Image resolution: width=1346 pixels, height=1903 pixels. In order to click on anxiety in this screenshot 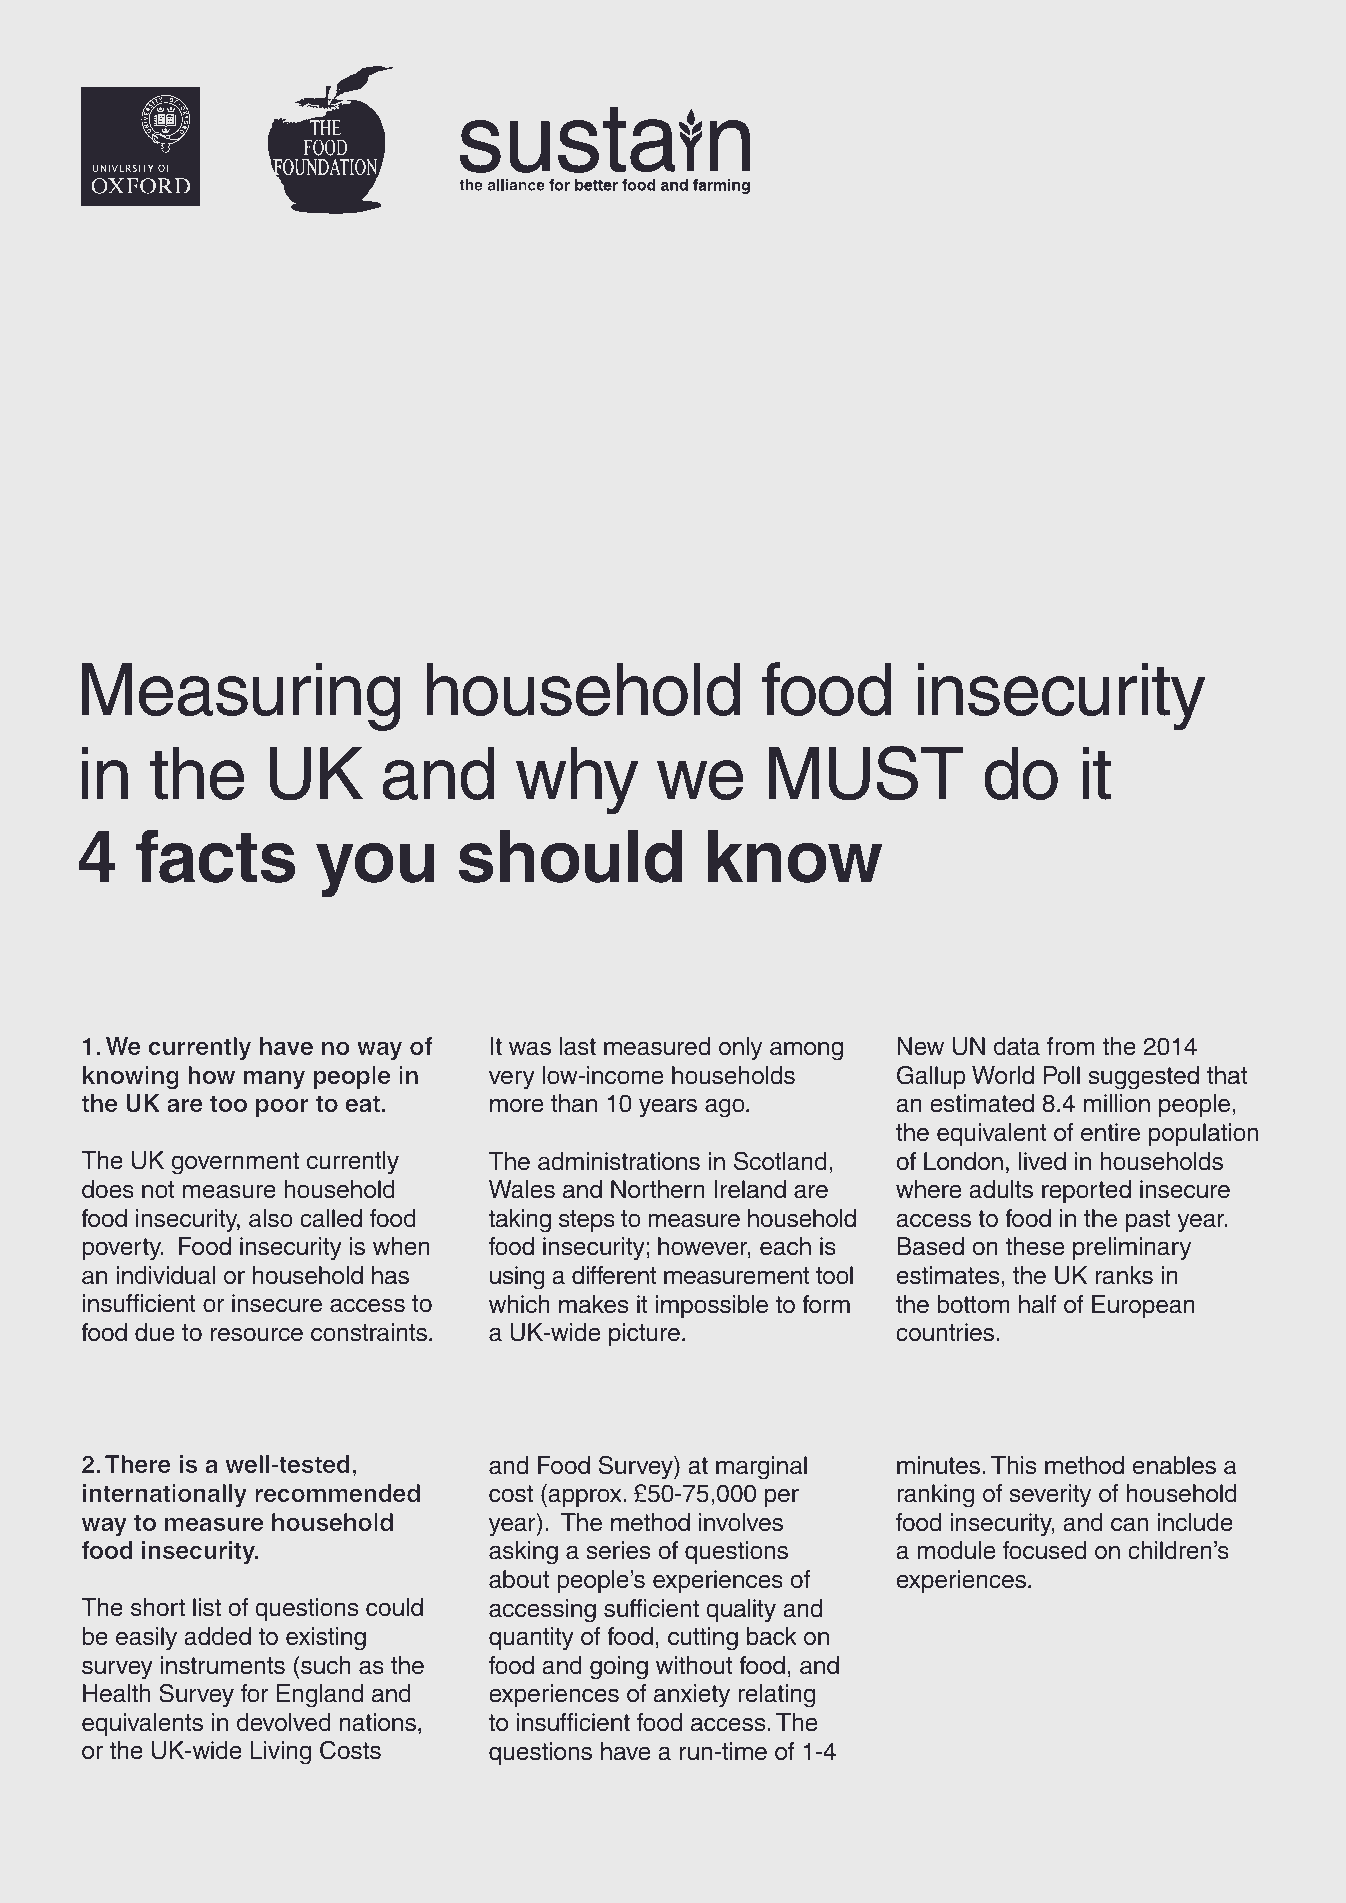, I will do `click(692, 1696)`.
